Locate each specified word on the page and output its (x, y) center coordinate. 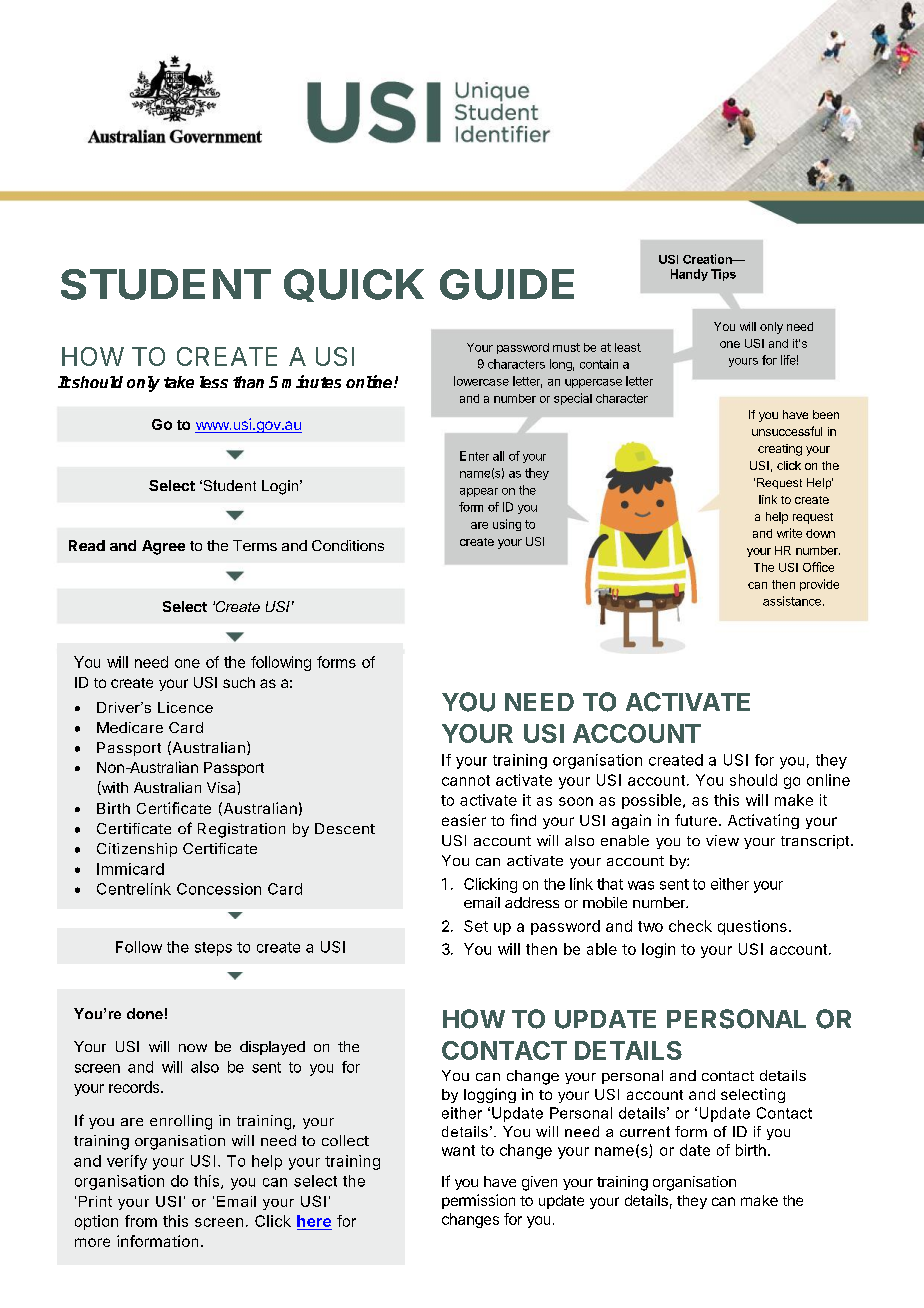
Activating (763, 821)
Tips (723, 275)
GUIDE (507, 284)
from (141, 1221)
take (179, 382)
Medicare (130, 727)
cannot (466, 780)
